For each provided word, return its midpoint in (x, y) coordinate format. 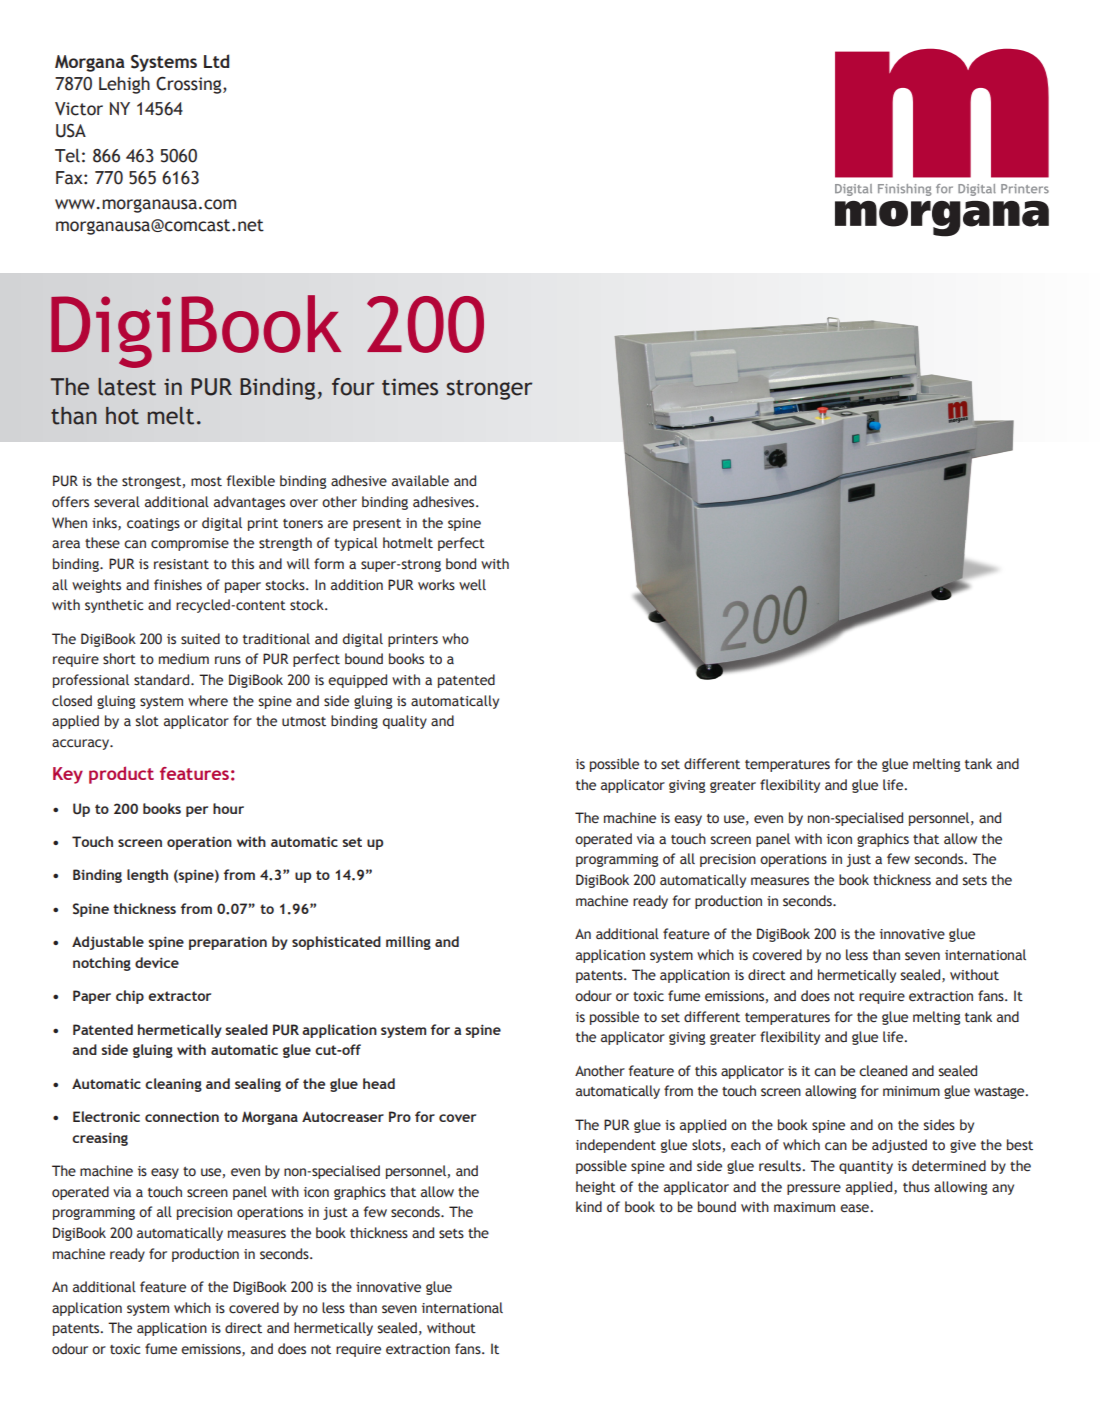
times (410, 387)
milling (408, 943)
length (147, 876)
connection (182, 1117)
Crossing (190, 85)
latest (127, 387)
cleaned (883, 1071)
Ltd (216, 61)
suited (200, 639)
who (455, 638)
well (472, 584)
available (420, 481)
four (353, 387)
